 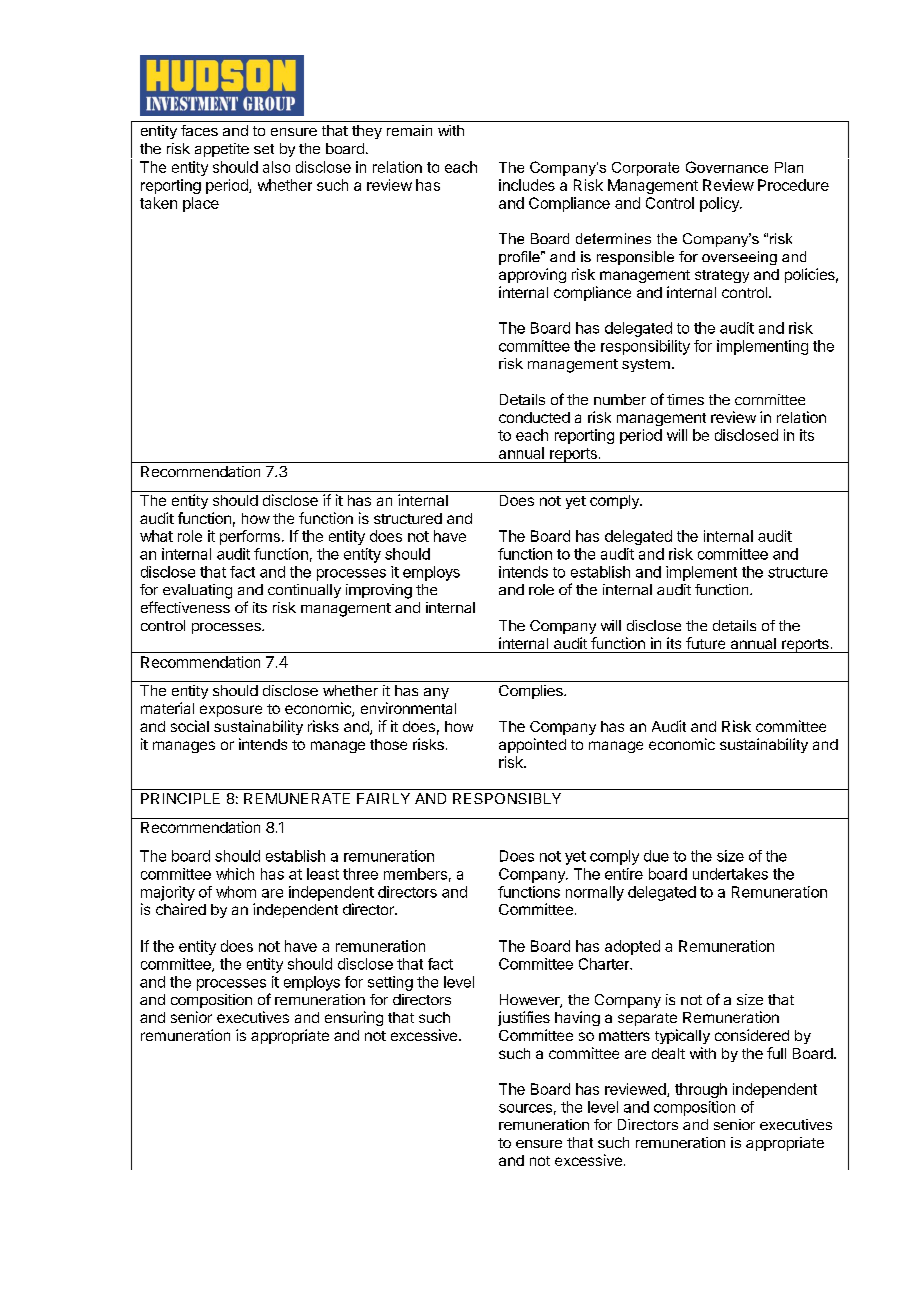 I want to click on members, so click(x=415, y=874).
